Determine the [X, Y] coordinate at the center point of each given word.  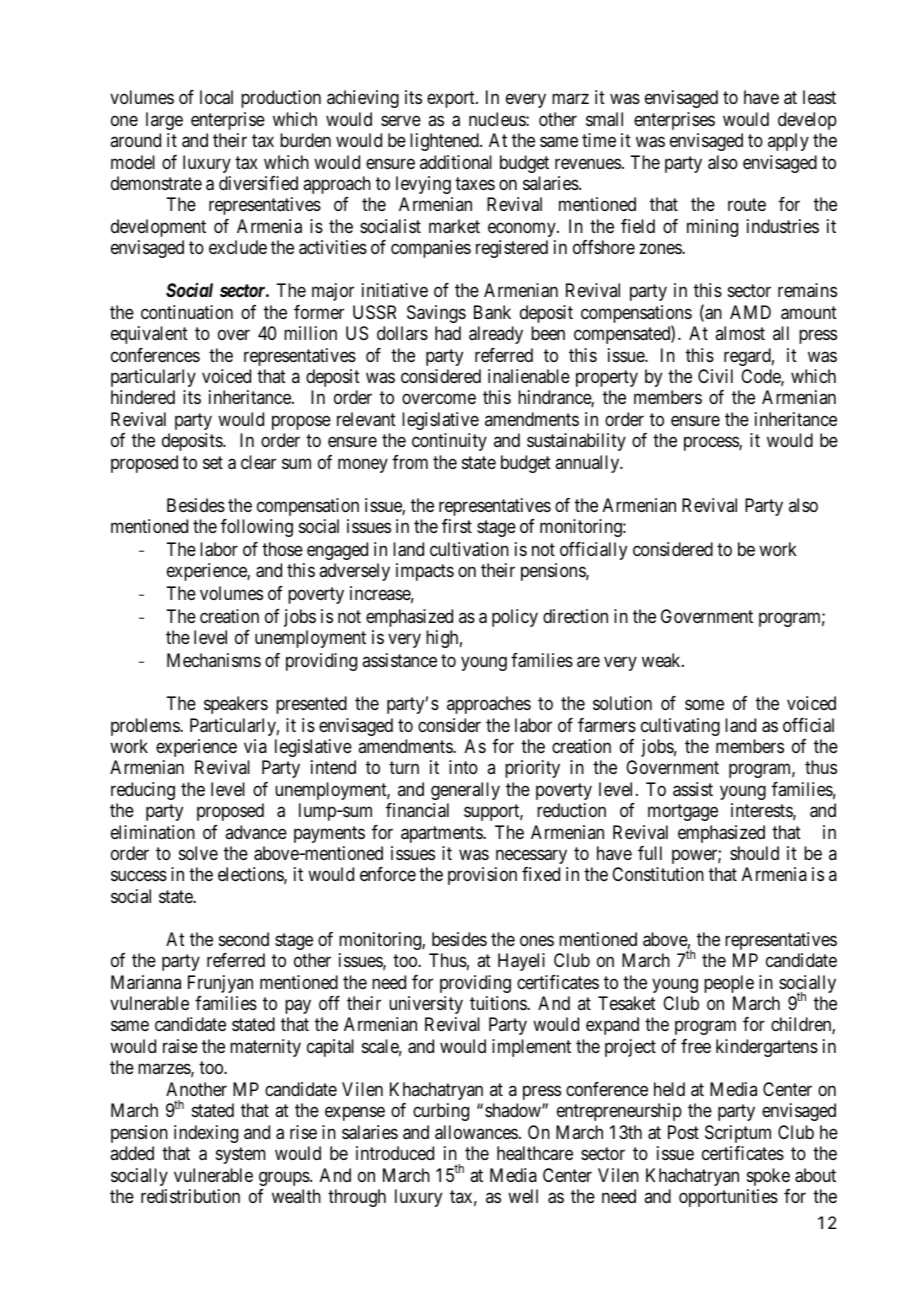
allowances [476, 1132]
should [754, 853]
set [213, 462]
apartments [442, 834]
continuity [449, 442]
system [241, 1155]
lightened [445, 142]
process [712, 444]
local [216, 97]
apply [788, 142]
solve [198, 853]
